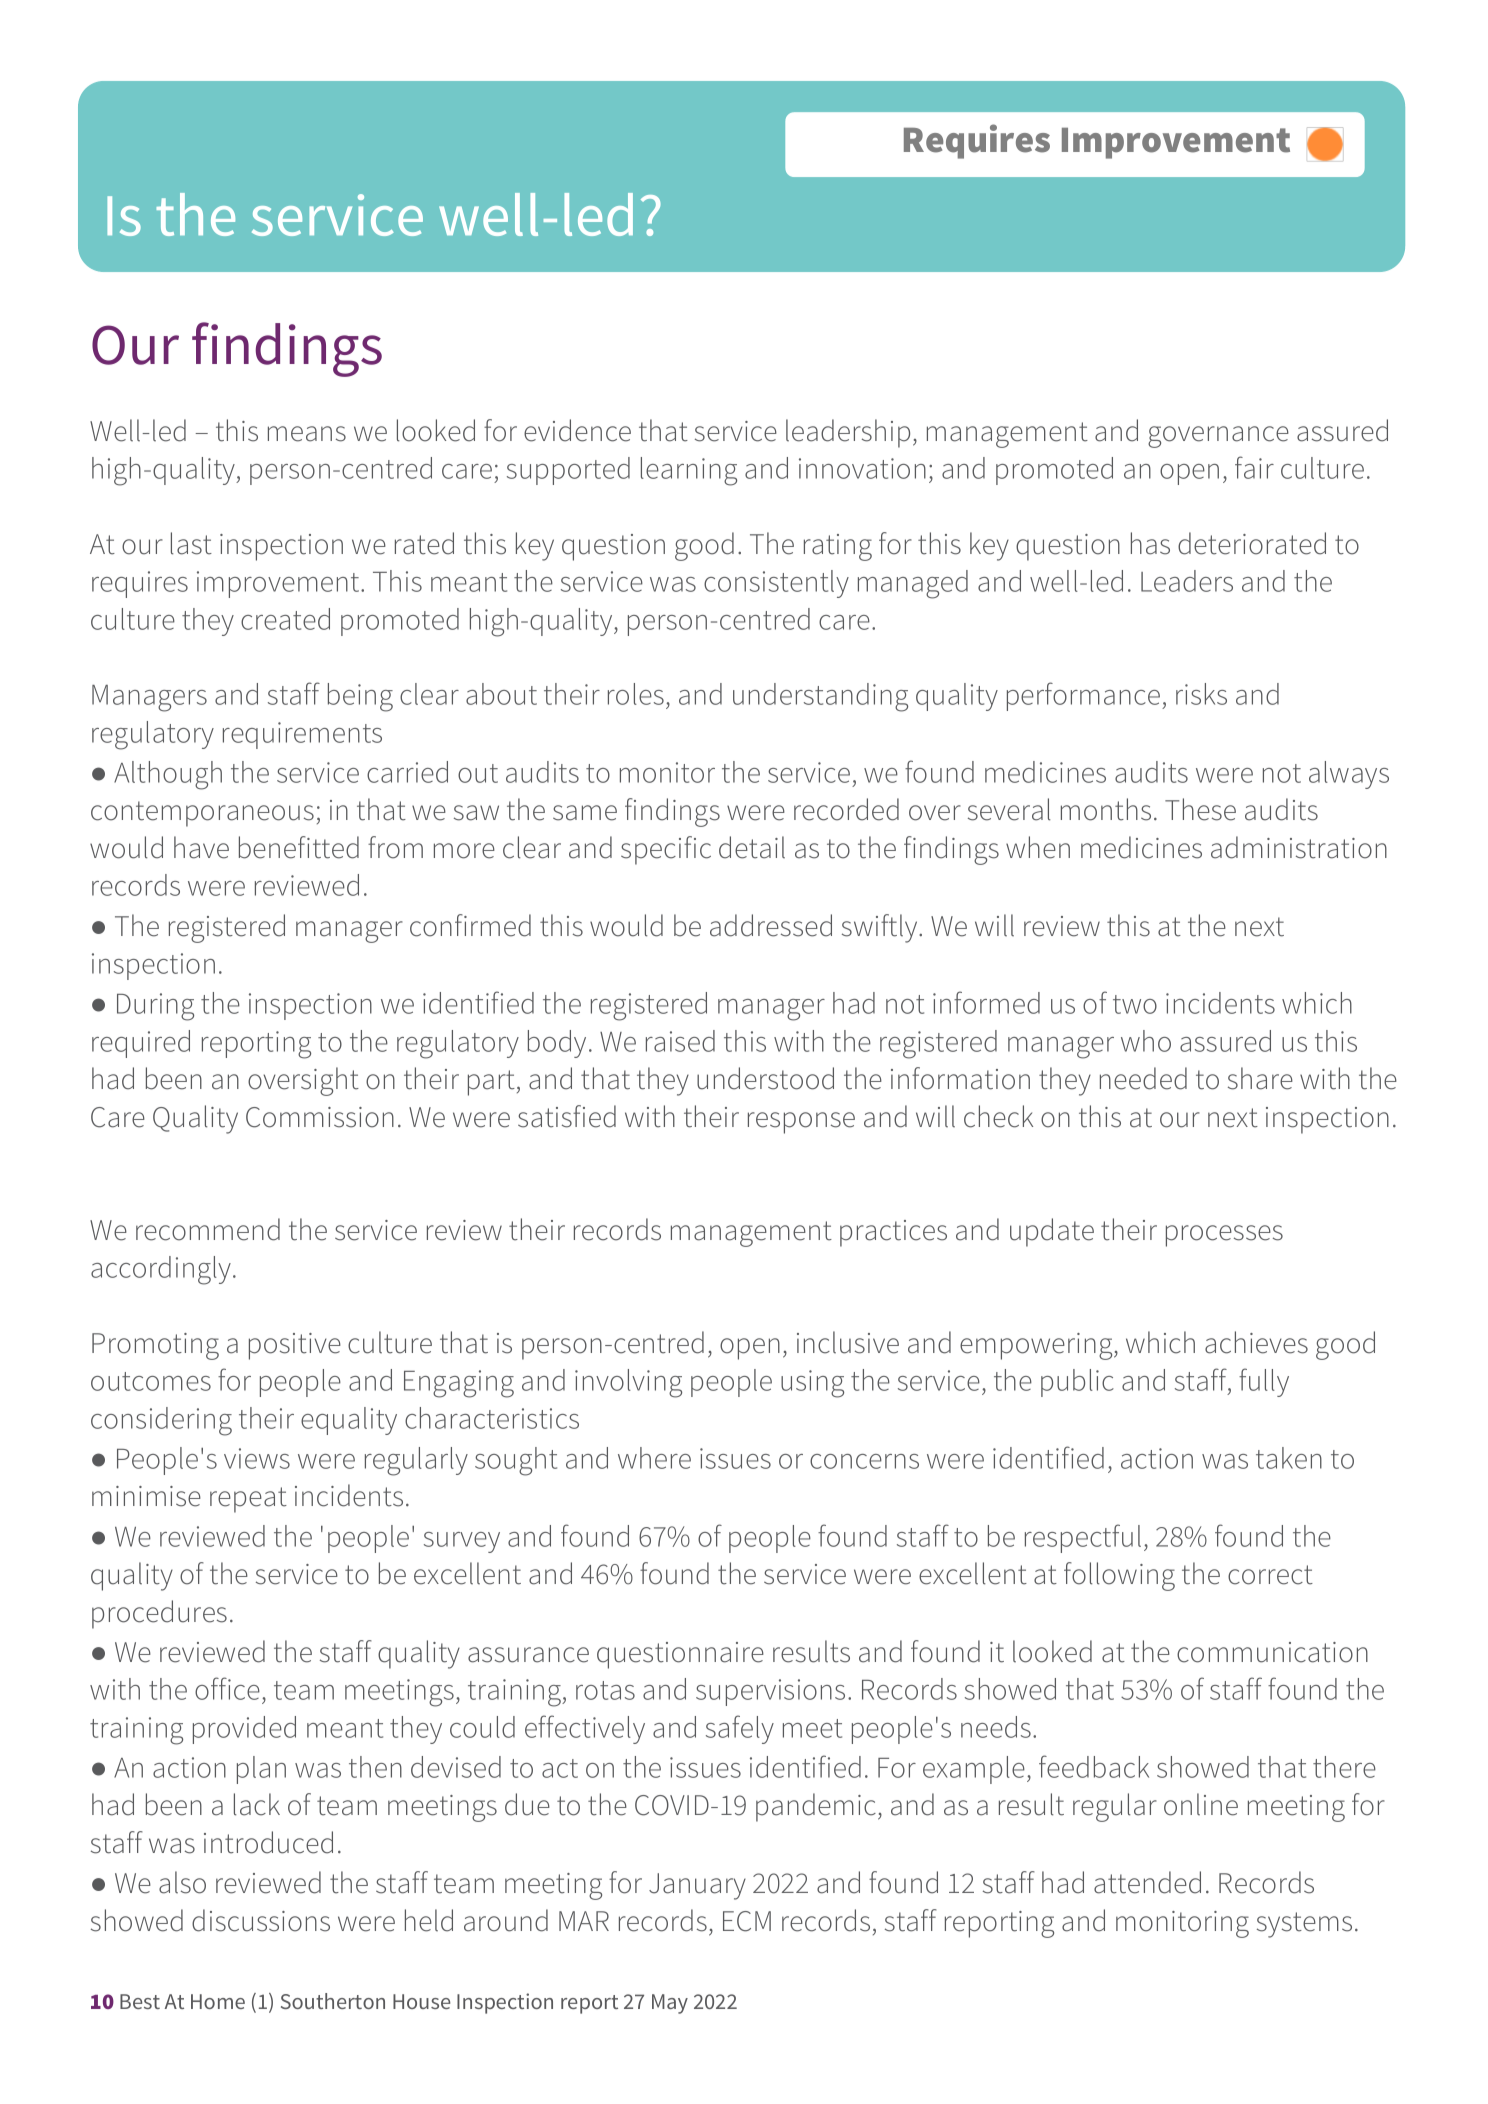  What do you see at coordinates (1254, 467) in the document?
I see `fair` at bounding box center [1254, 467].
